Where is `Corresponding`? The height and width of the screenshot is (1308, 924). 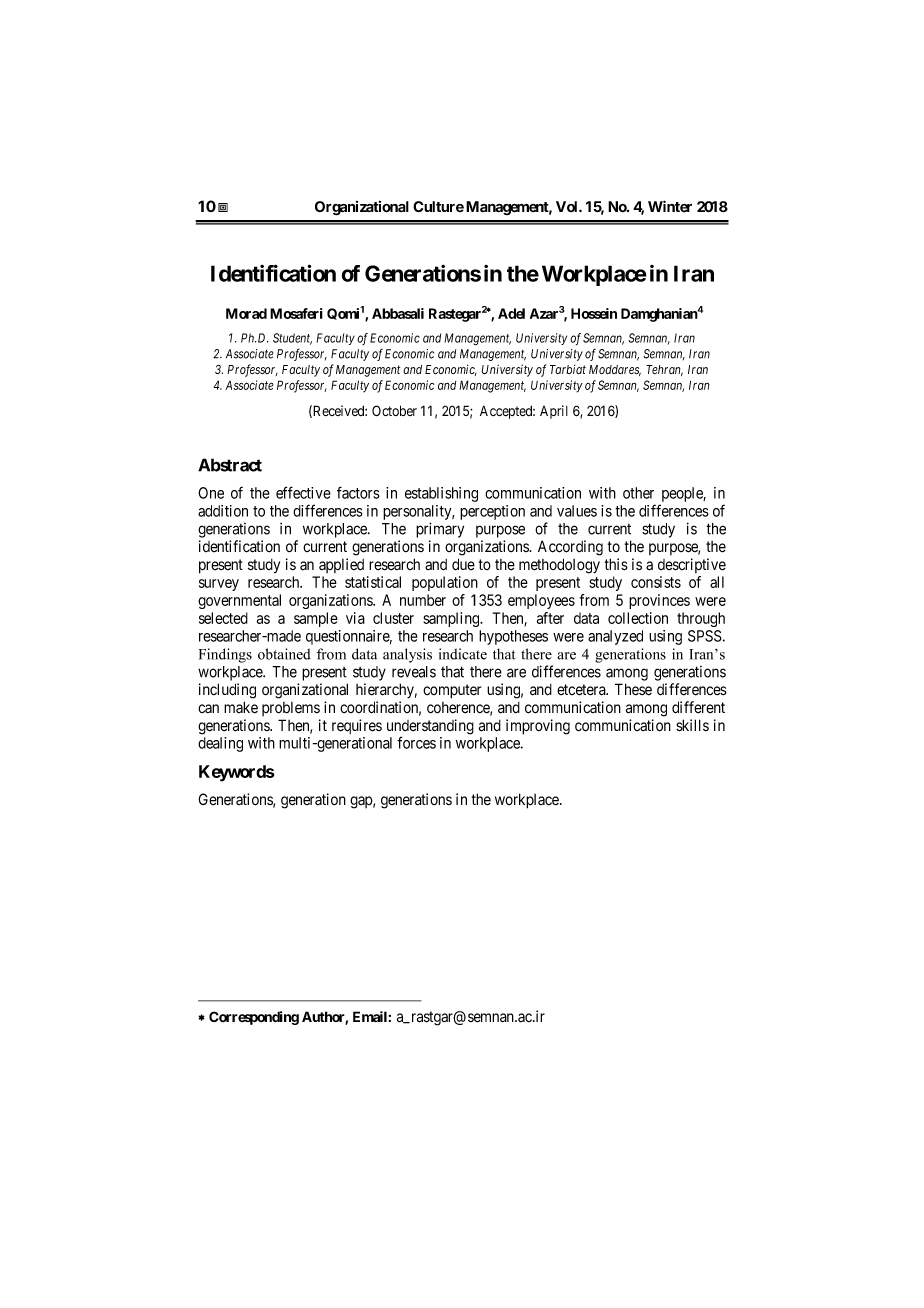 Corresponding is located at coordinates (254, 1018).
